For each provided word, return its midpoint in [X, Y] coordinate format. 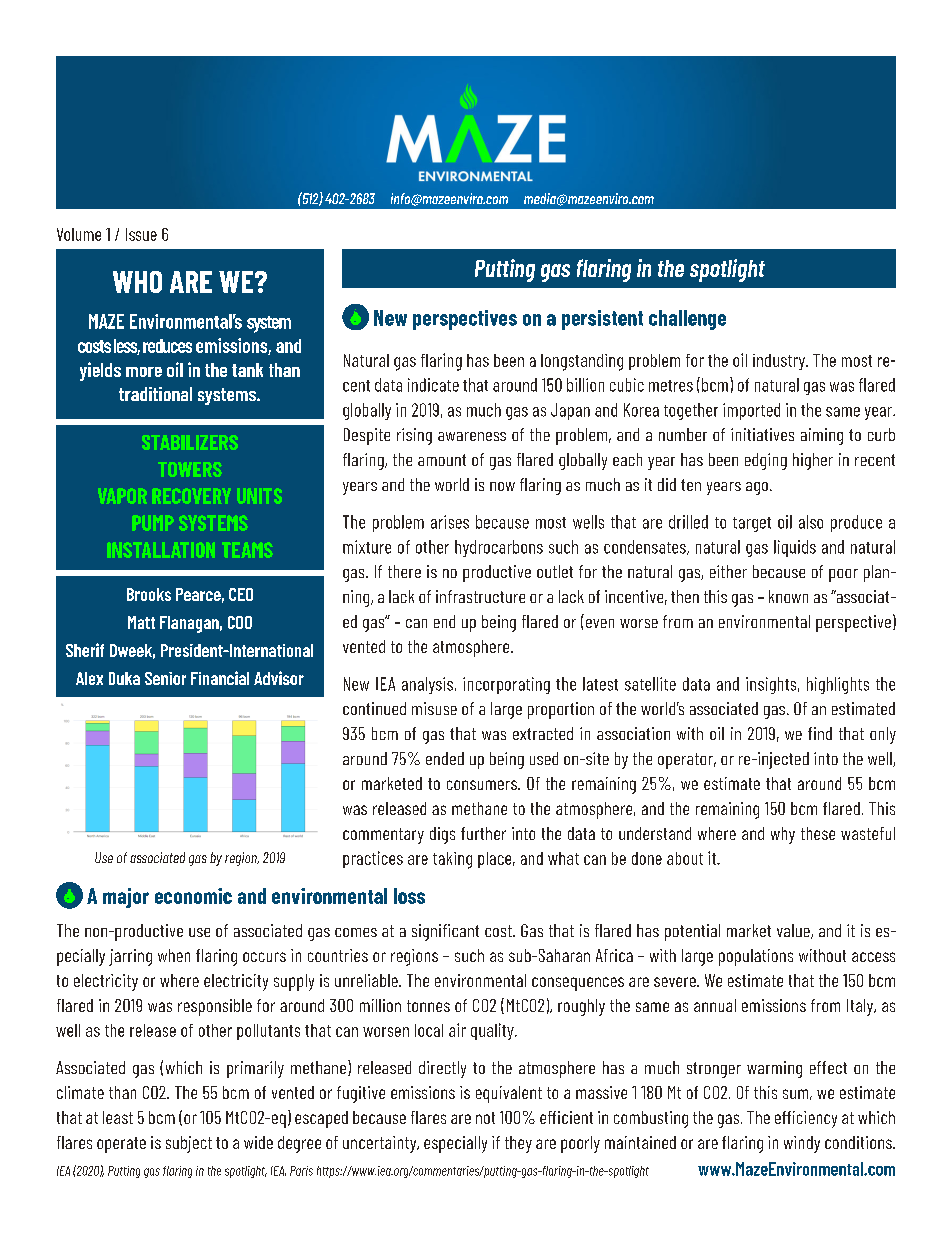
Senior [165, 678]
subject [189, 1144]
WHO [137, 282]
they [518, 1144]
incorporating [506, 685]
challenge [687, 320]
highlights [838, 685]
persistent [602, 320]
